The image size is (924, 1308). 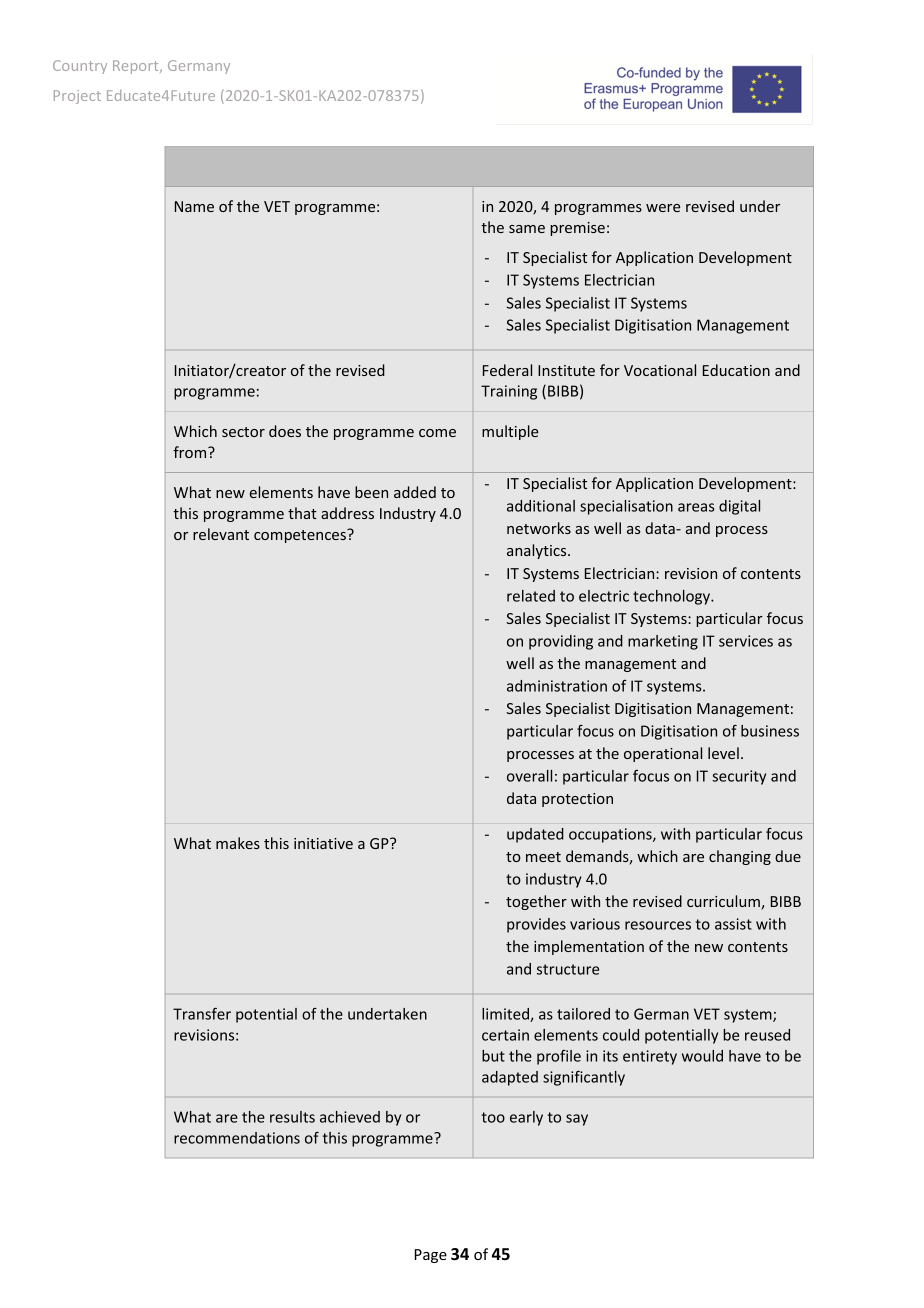 I want to click on were, so click(x=663, y=208).
